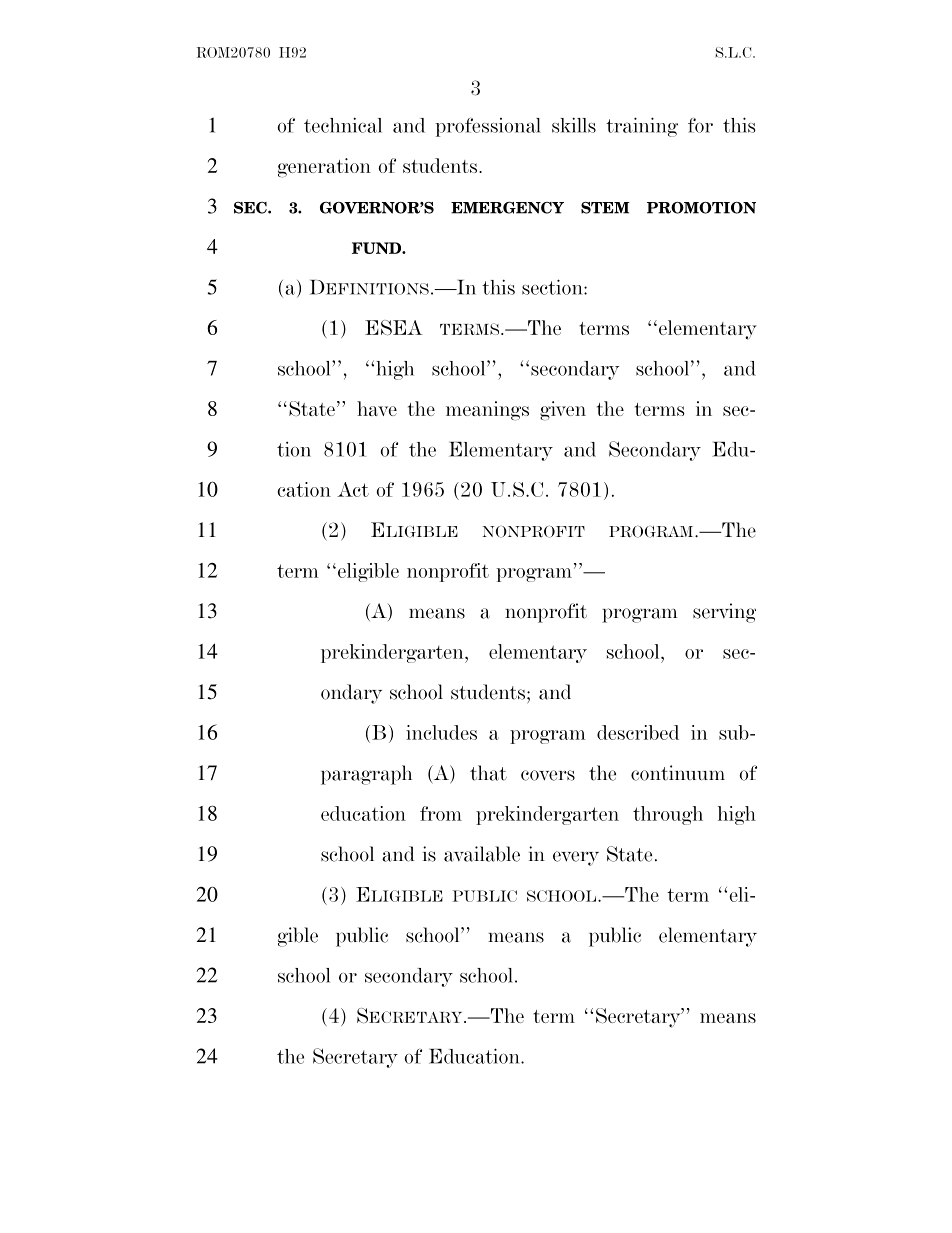 This screenshot has height=1233, width=952. Describe the element at coordinates (574, 125) in the screenshot. I see `skills` at that location.
